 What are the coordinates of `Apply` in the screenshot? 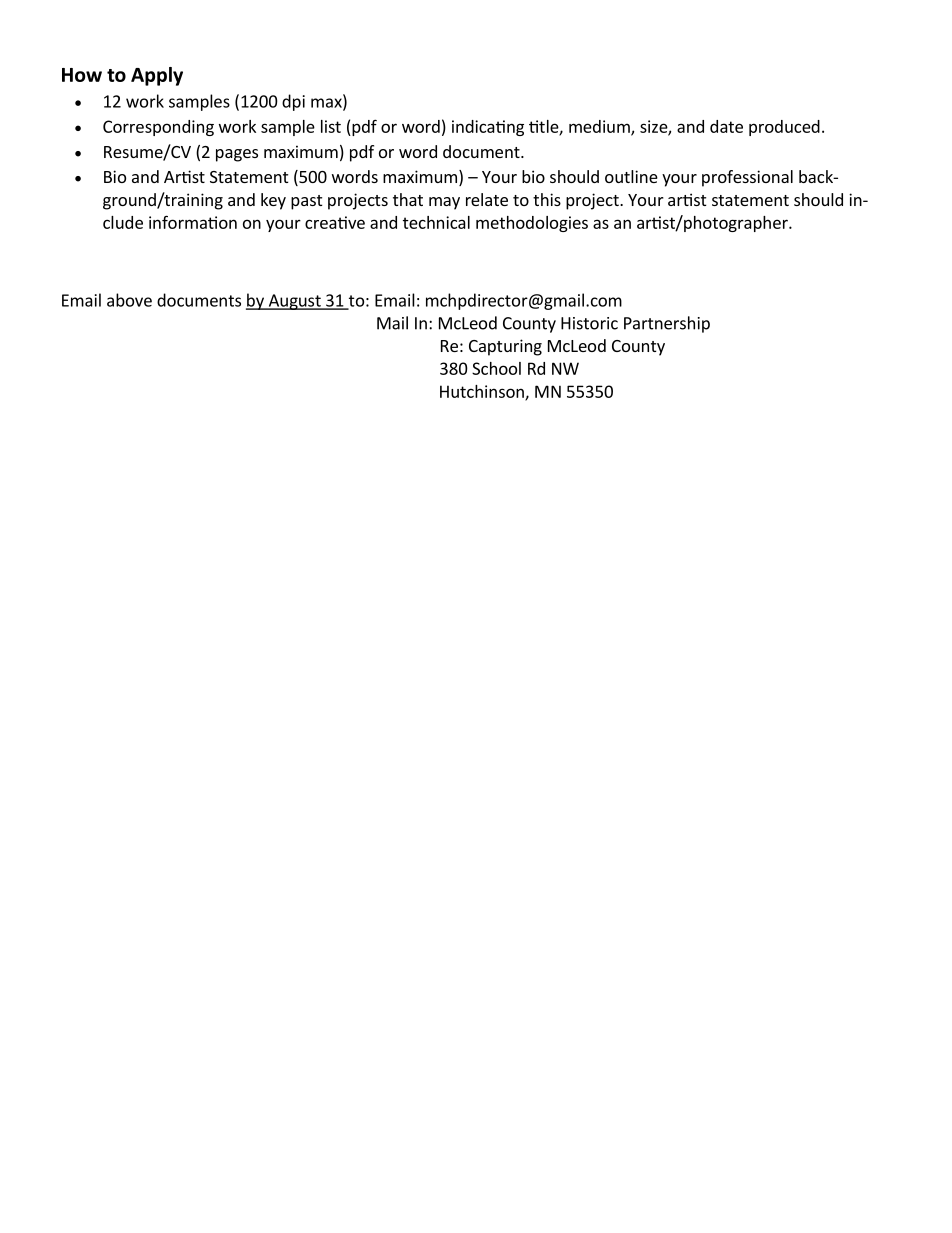 It's located at (157, 76).
